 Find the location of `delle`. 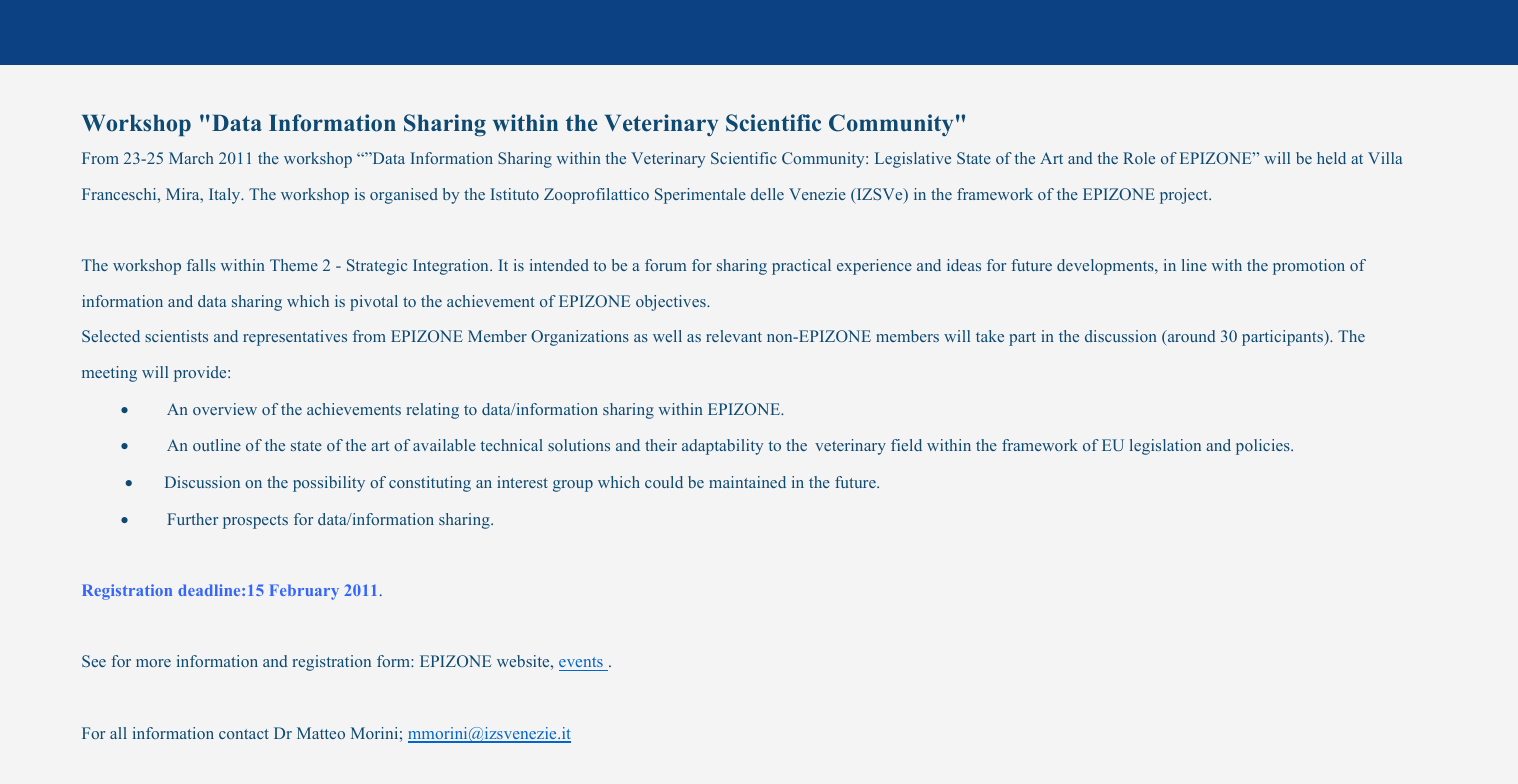

delle is located at coordinates (767, 194).
